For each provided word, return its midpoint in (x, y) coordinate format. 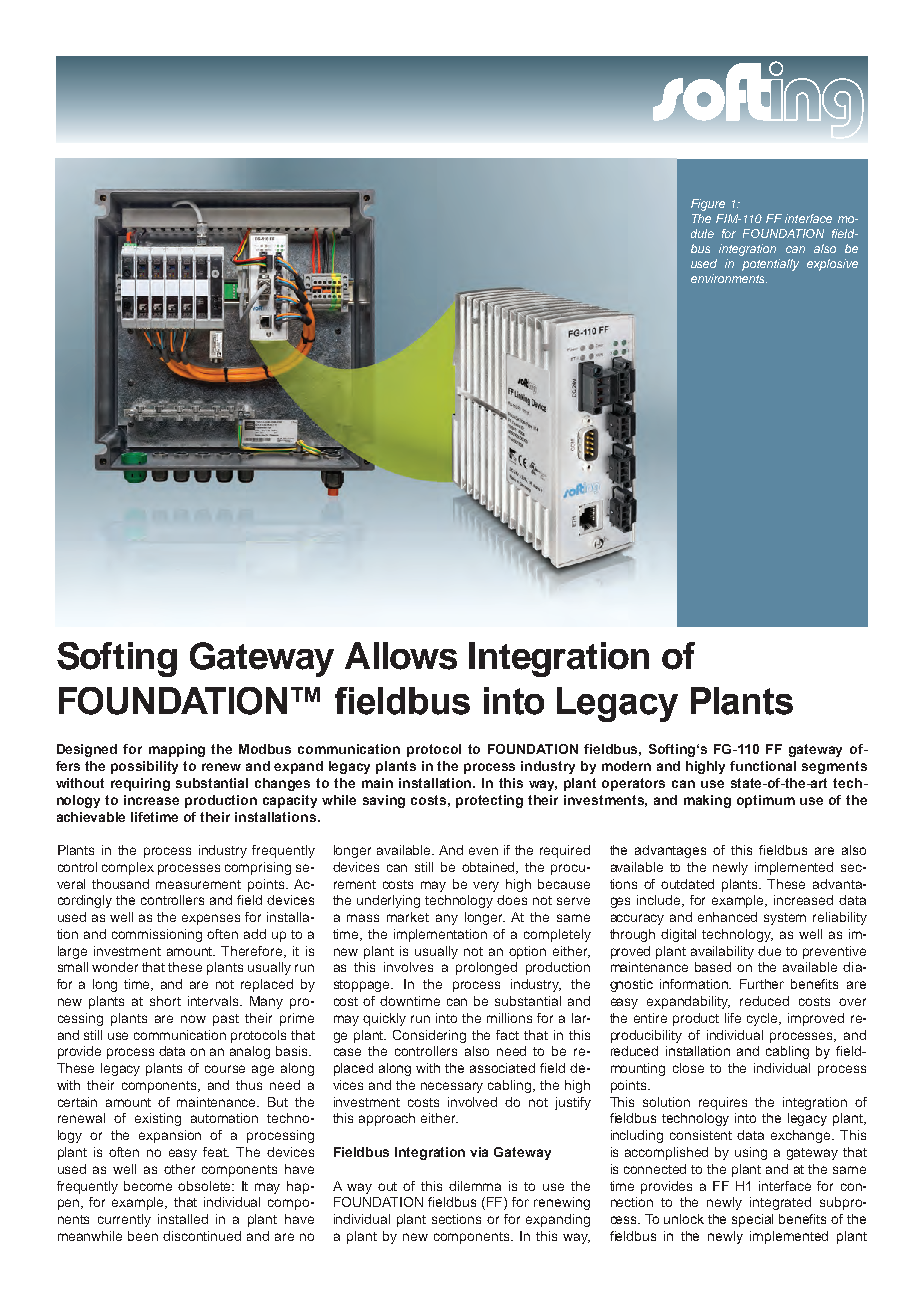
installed (183, 1219)
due (769, 951)
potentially (770, 265)
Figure (708, 205)
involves (408, 967)
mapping (177, 750)
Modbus (265, 749)
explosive (832, 265)
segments (834, 767)
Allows (401, 656)
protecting (489, 801)
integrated (780, 1203)
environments (729, 278)
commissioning (157, 935)
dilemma (475, 1186)
